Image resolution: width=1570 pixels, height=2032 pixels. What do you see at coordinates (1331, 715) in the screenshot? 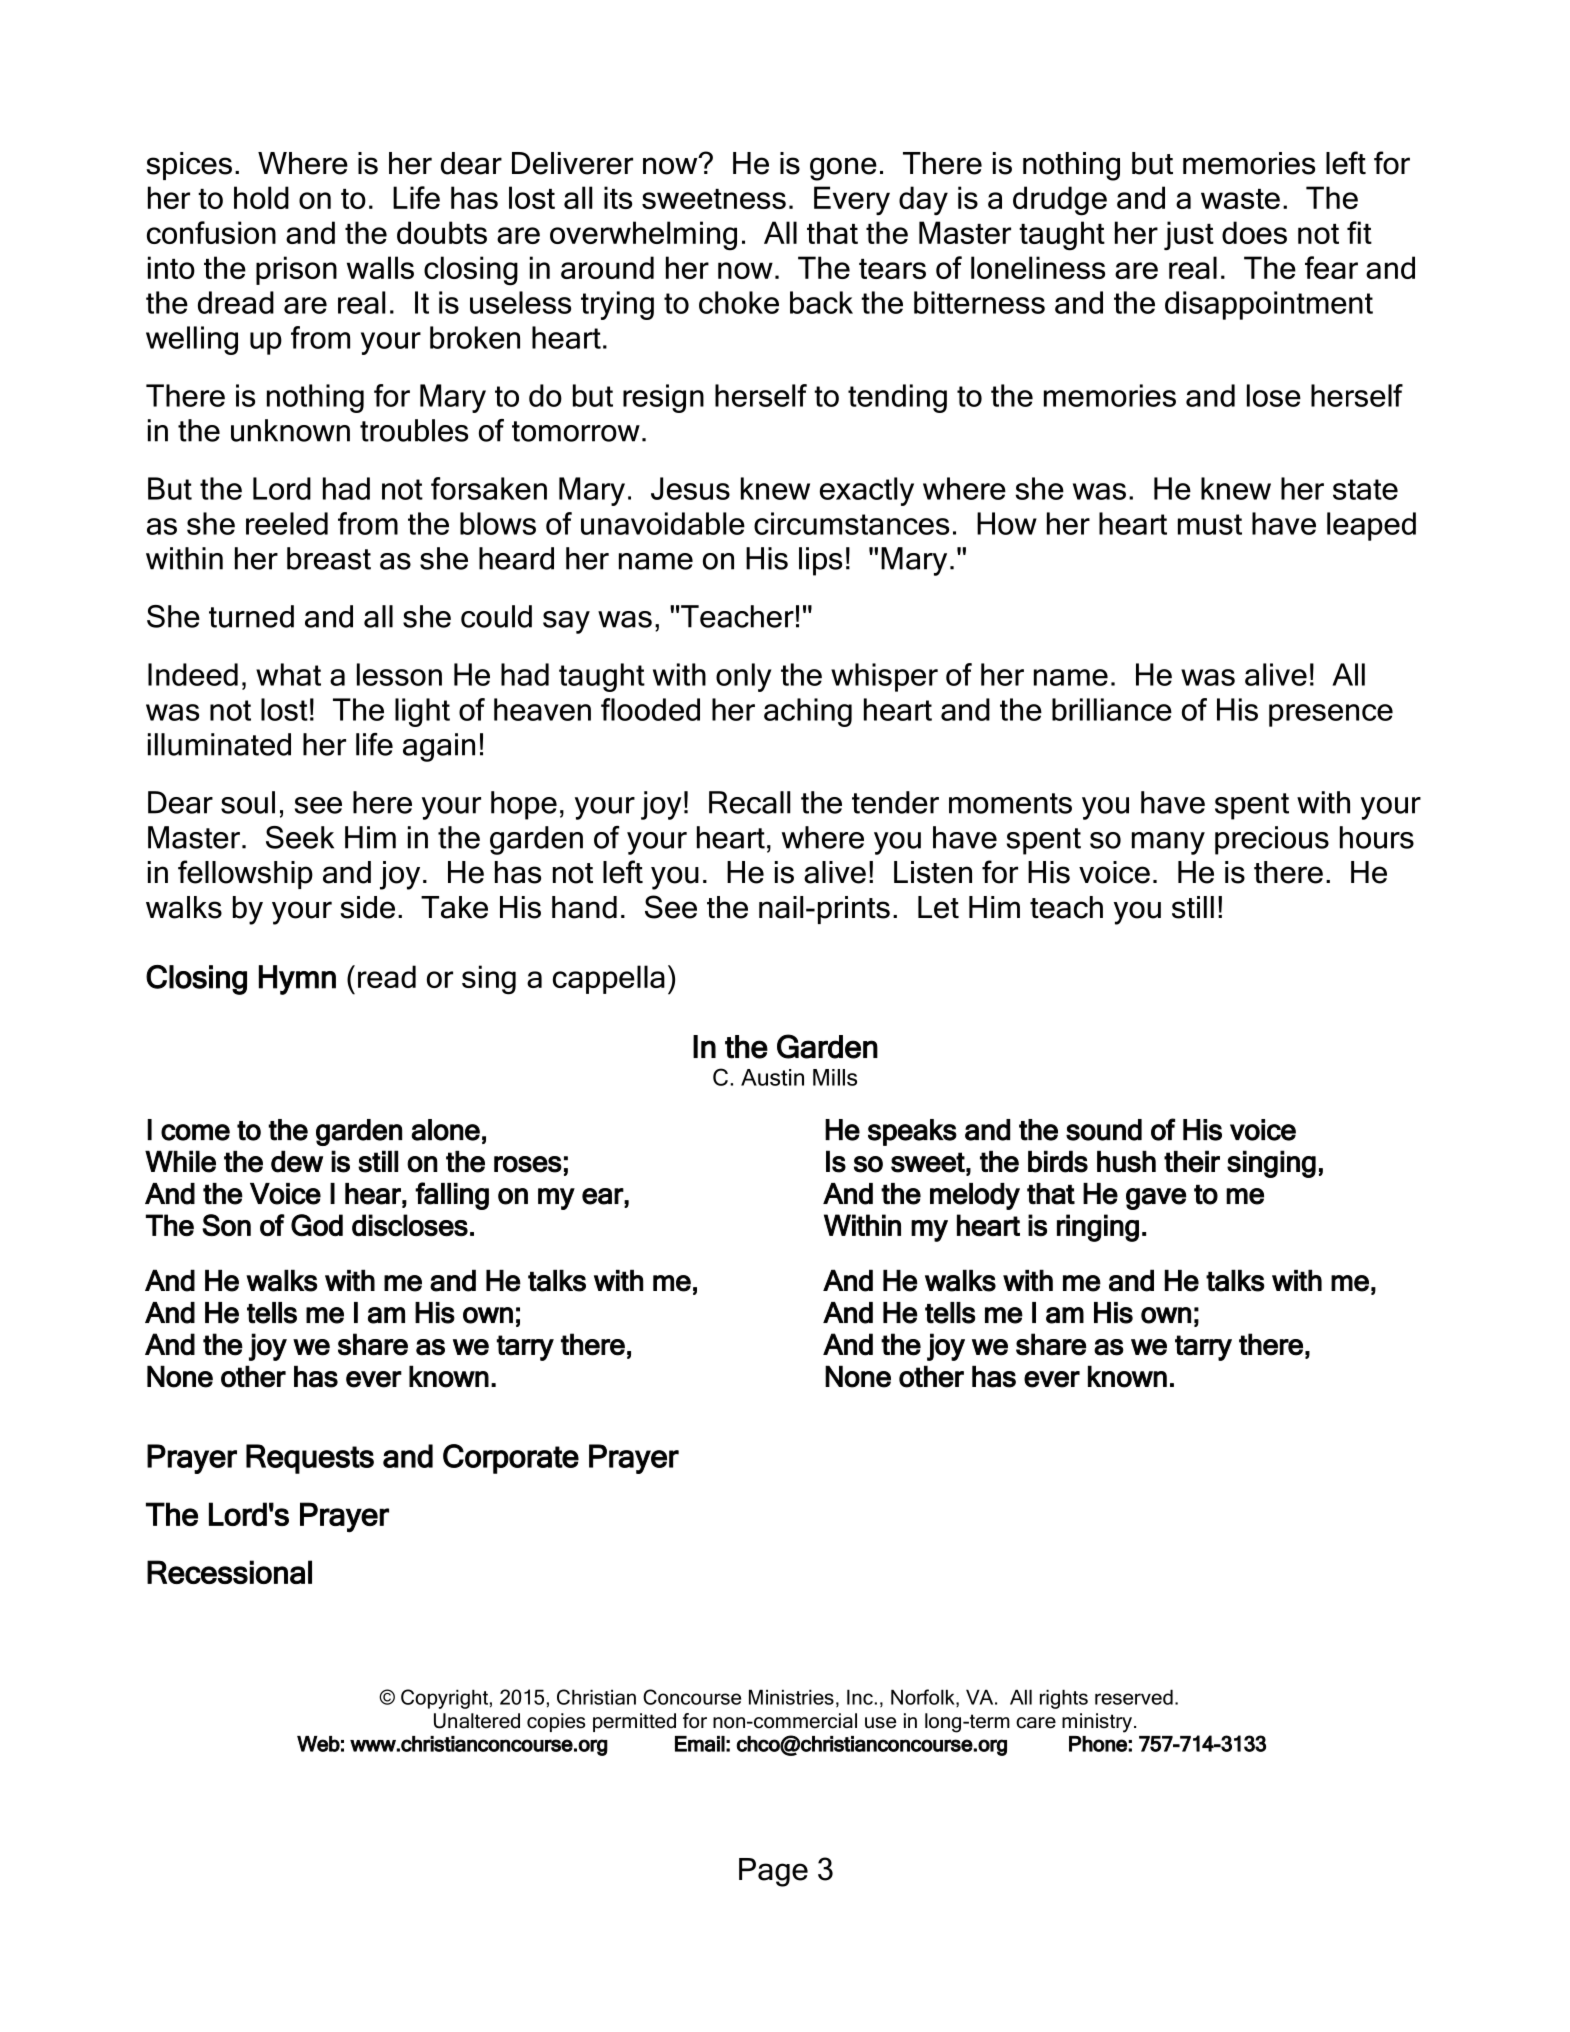
I see `presence` at bounding box center [1331, 715].
